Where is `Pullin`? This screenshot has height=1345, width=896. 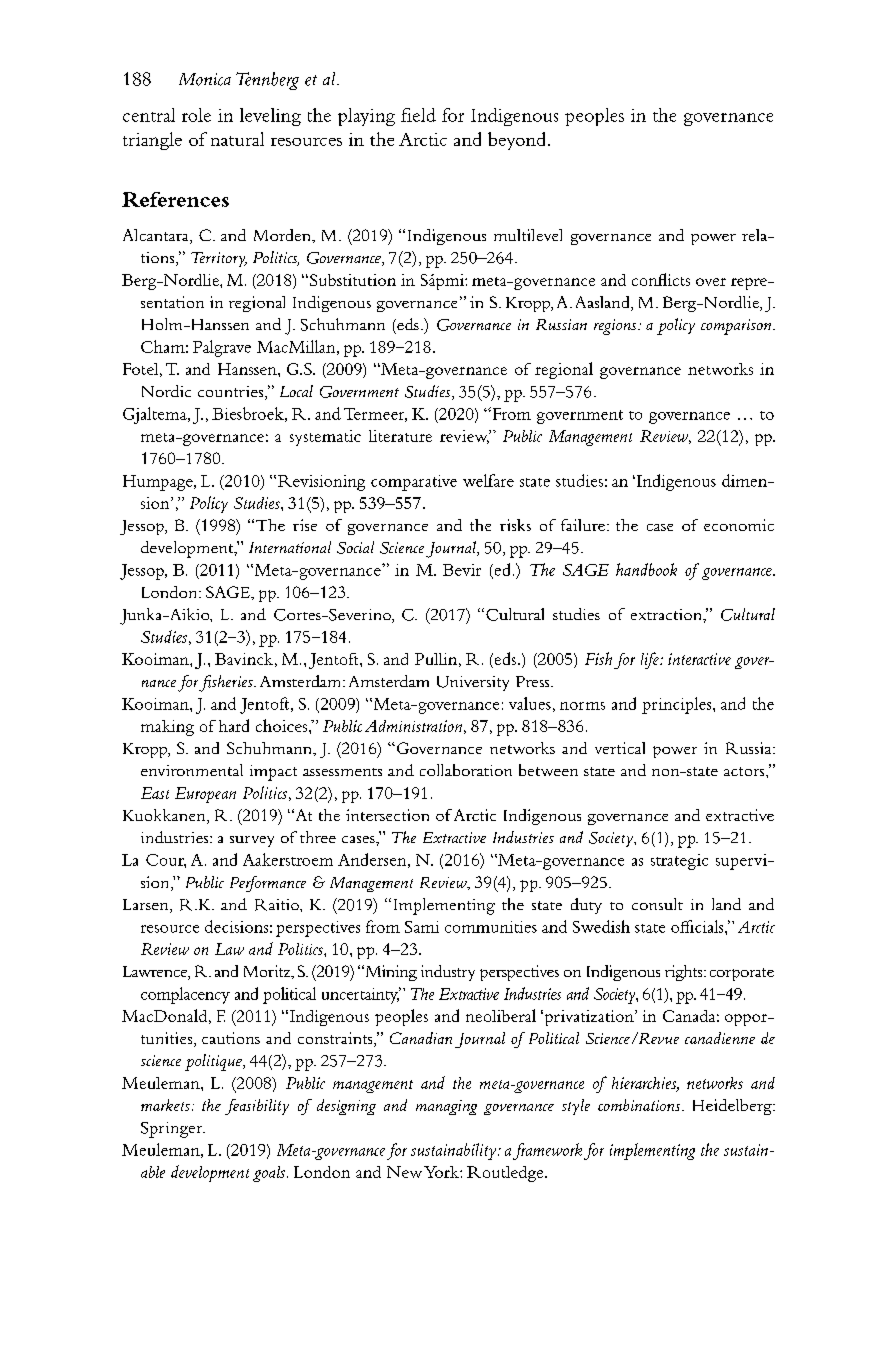
Pullin is located at coordinates (436, 659).
